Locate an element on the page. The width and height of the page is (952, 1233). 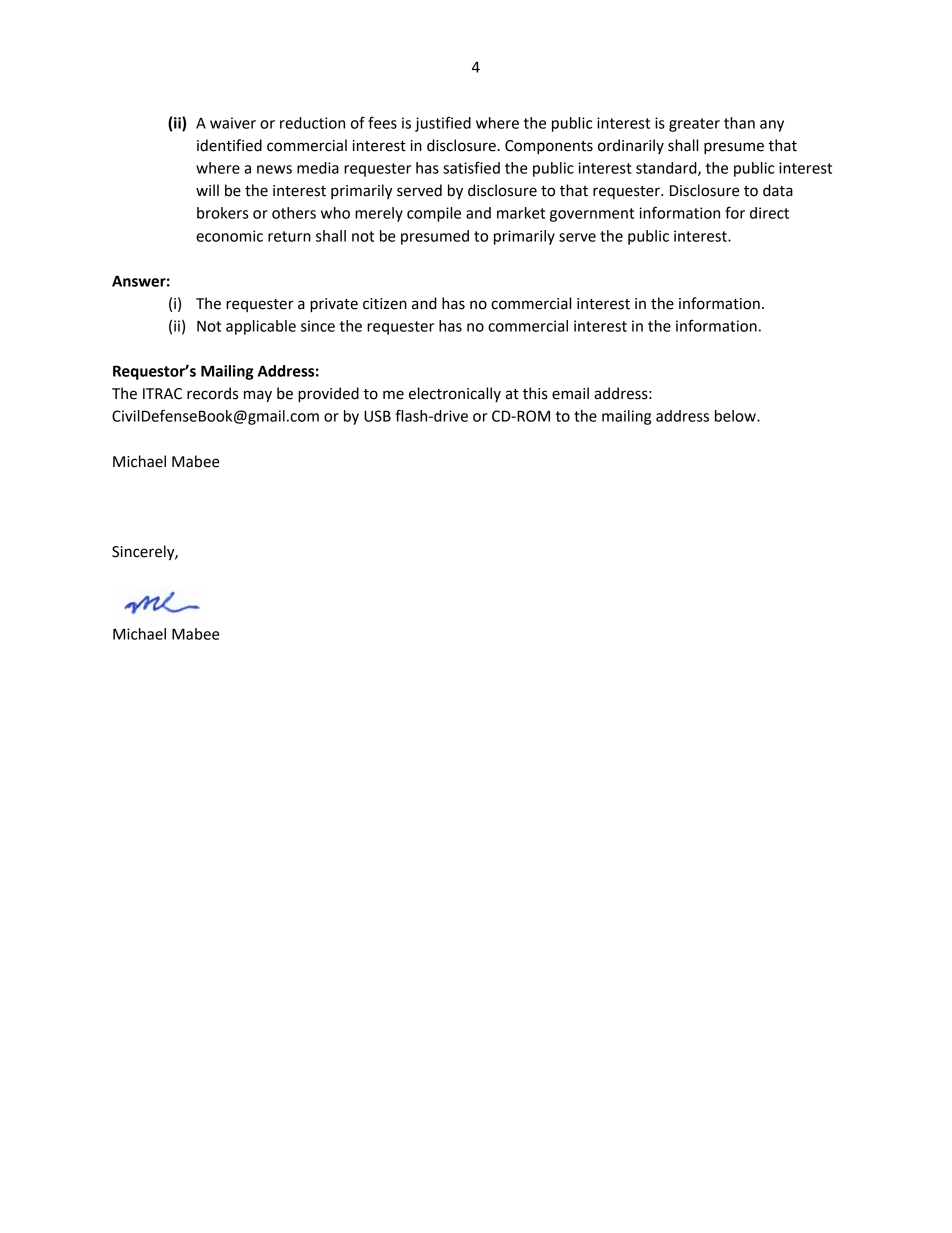
government is located at coordinates (592, 215).
